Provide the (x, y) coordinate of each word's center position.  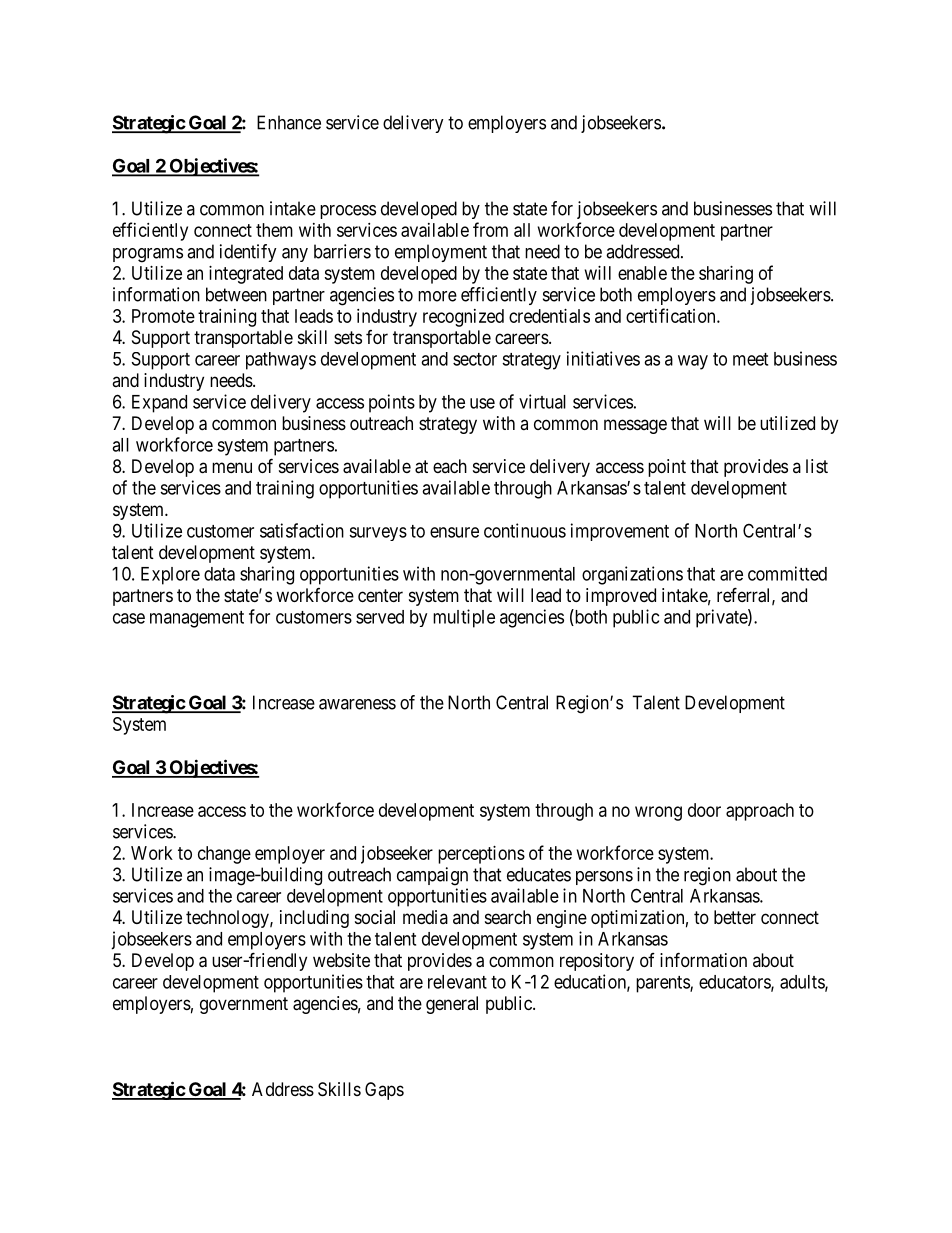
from (490, 229)
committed (787, 573)
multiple (464, 618)
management (197, 619)
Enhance (289, 122)
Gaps (384, 1091)
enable (642, 273)
